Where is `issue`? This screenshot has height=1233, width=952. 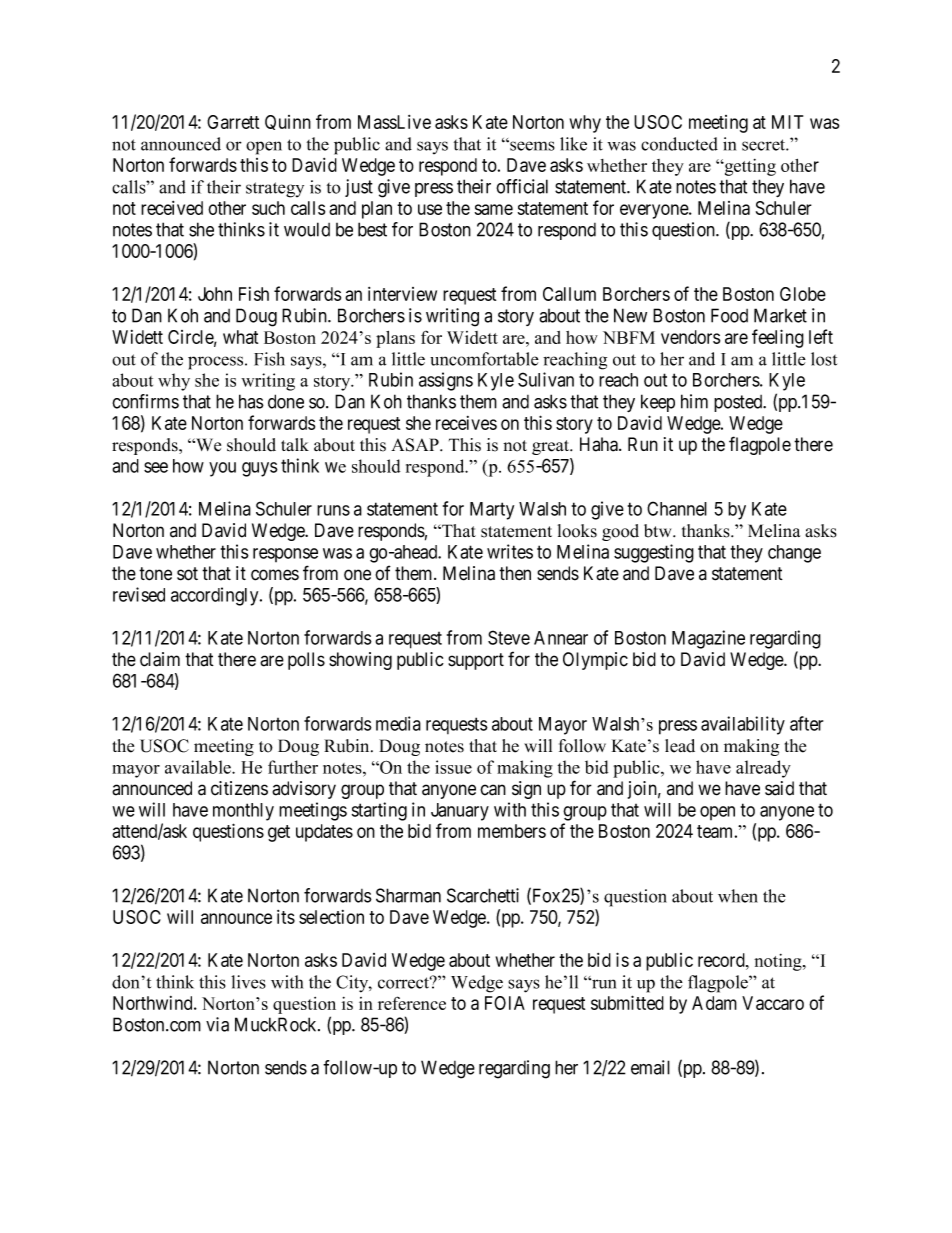 issue is located at coordinates (453, 767).
